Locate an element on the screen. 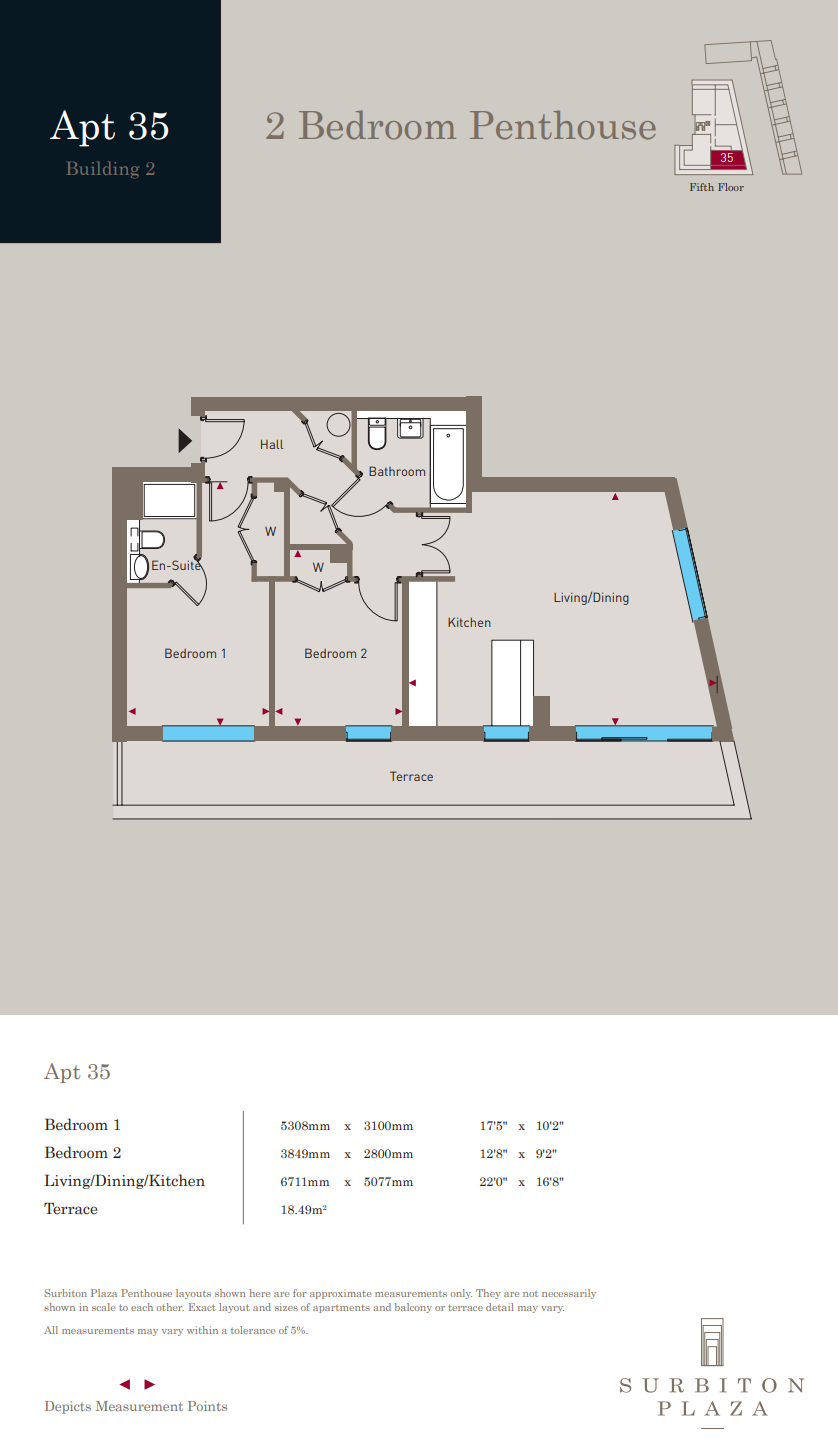 The height and width of the screenshot is (1456, 838). only is located at coordinates (461, 1294).
